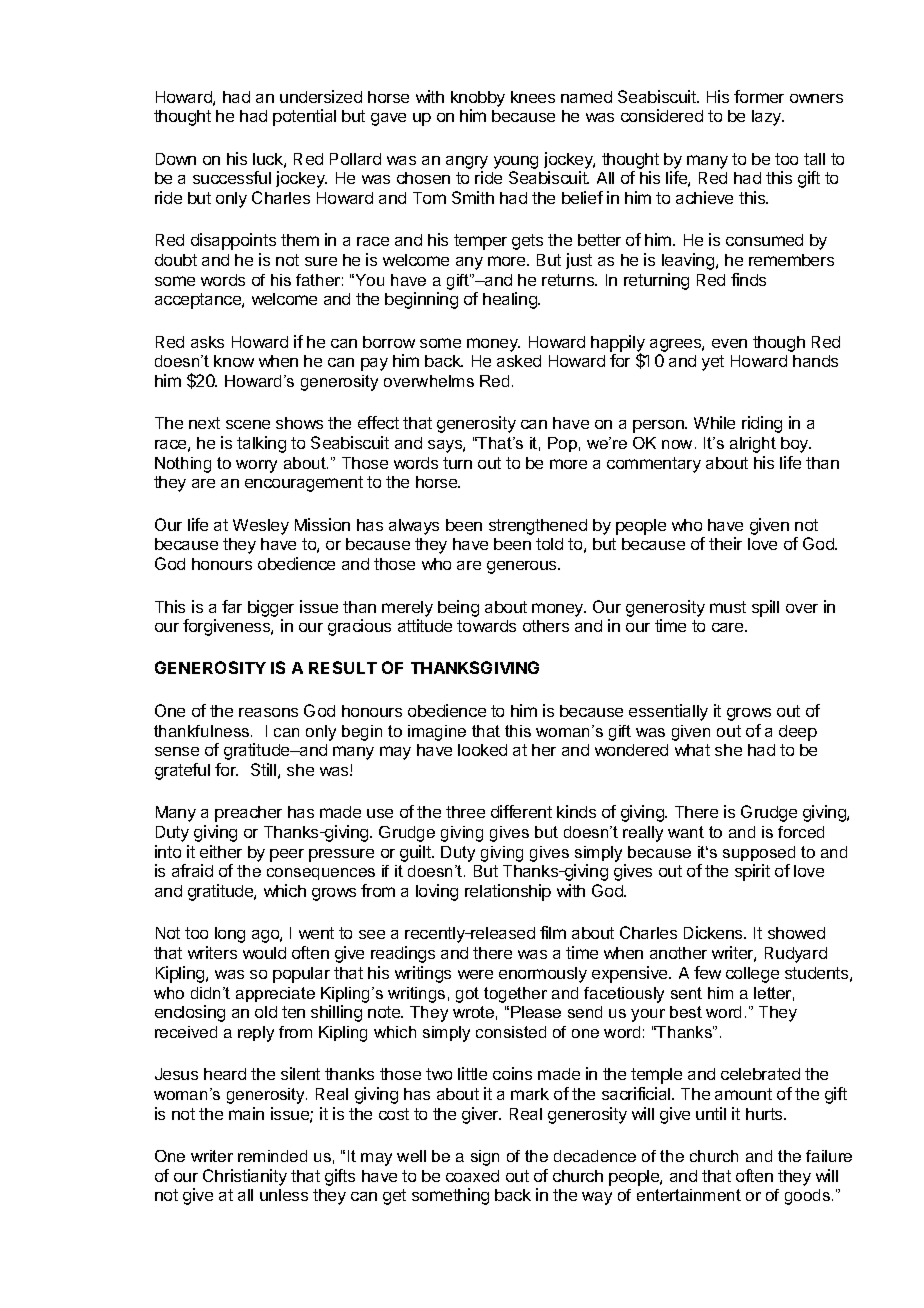 This screenshot has width=924, height=1308. I want to click on long, so click(230, 935).
